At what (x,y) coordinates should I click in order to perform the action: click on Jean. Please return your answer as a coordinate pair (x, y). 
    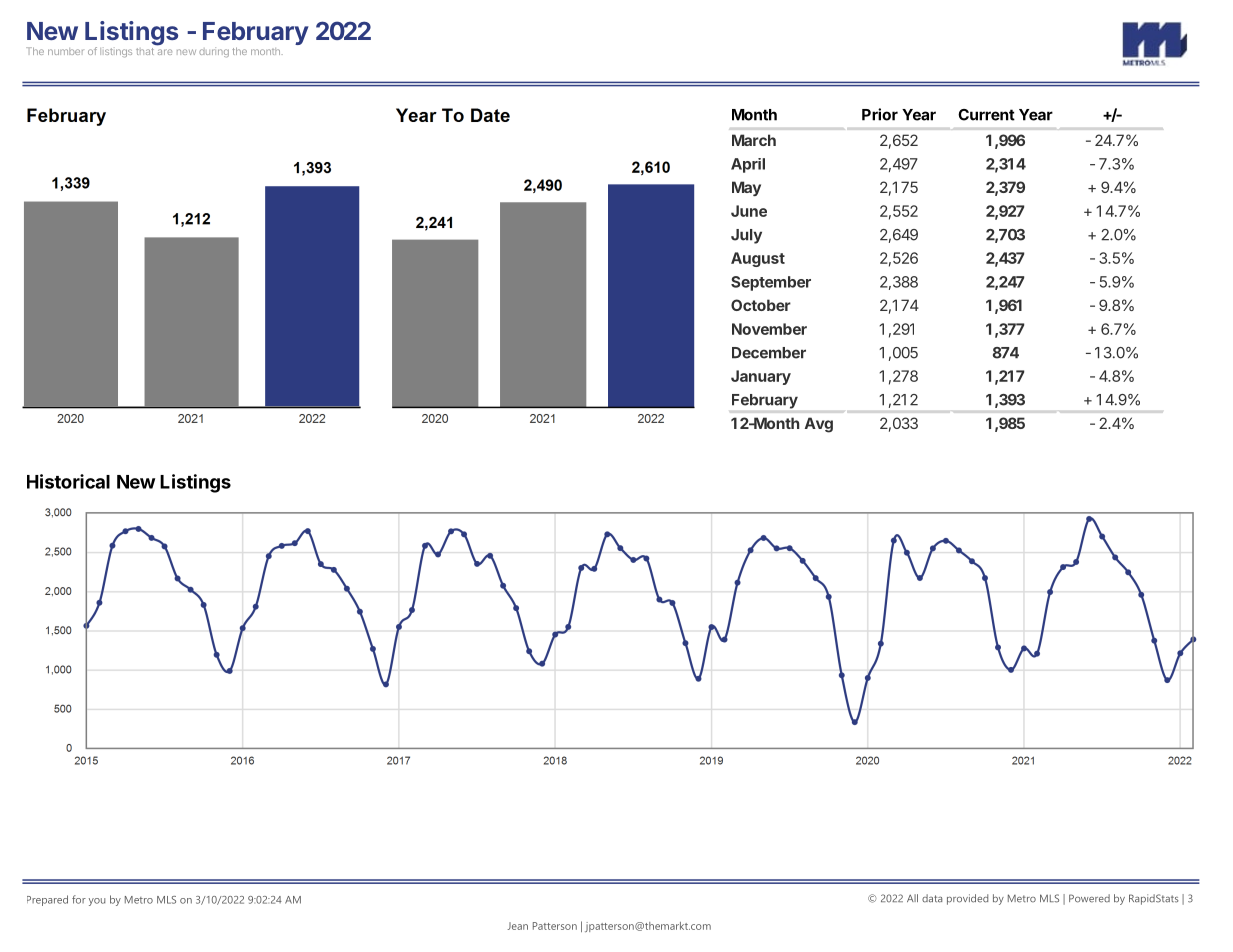
    Looking at the image, I should click on (517, 926).
